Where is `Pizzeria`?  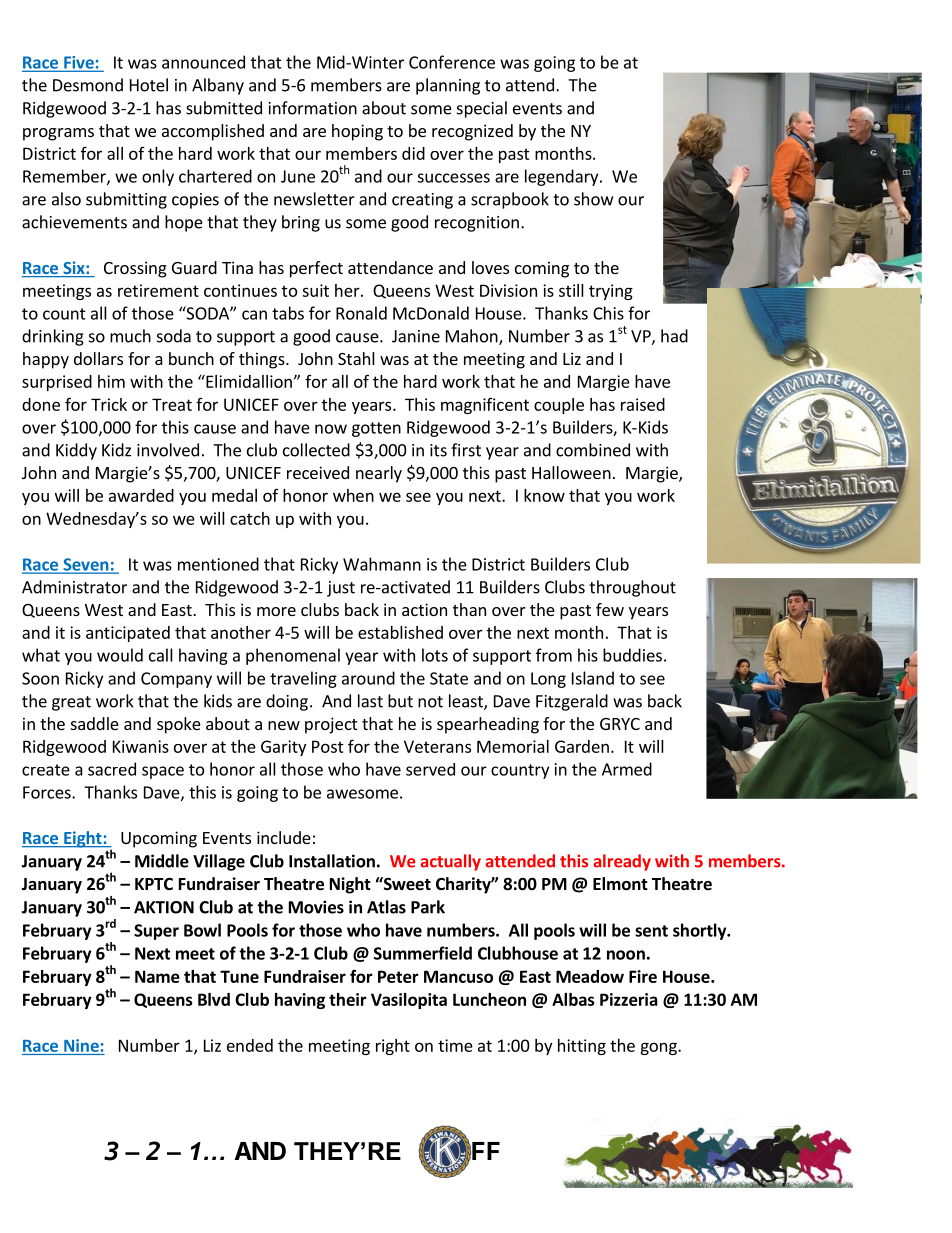 Pizzeria is located at coordinates (629, 999).
